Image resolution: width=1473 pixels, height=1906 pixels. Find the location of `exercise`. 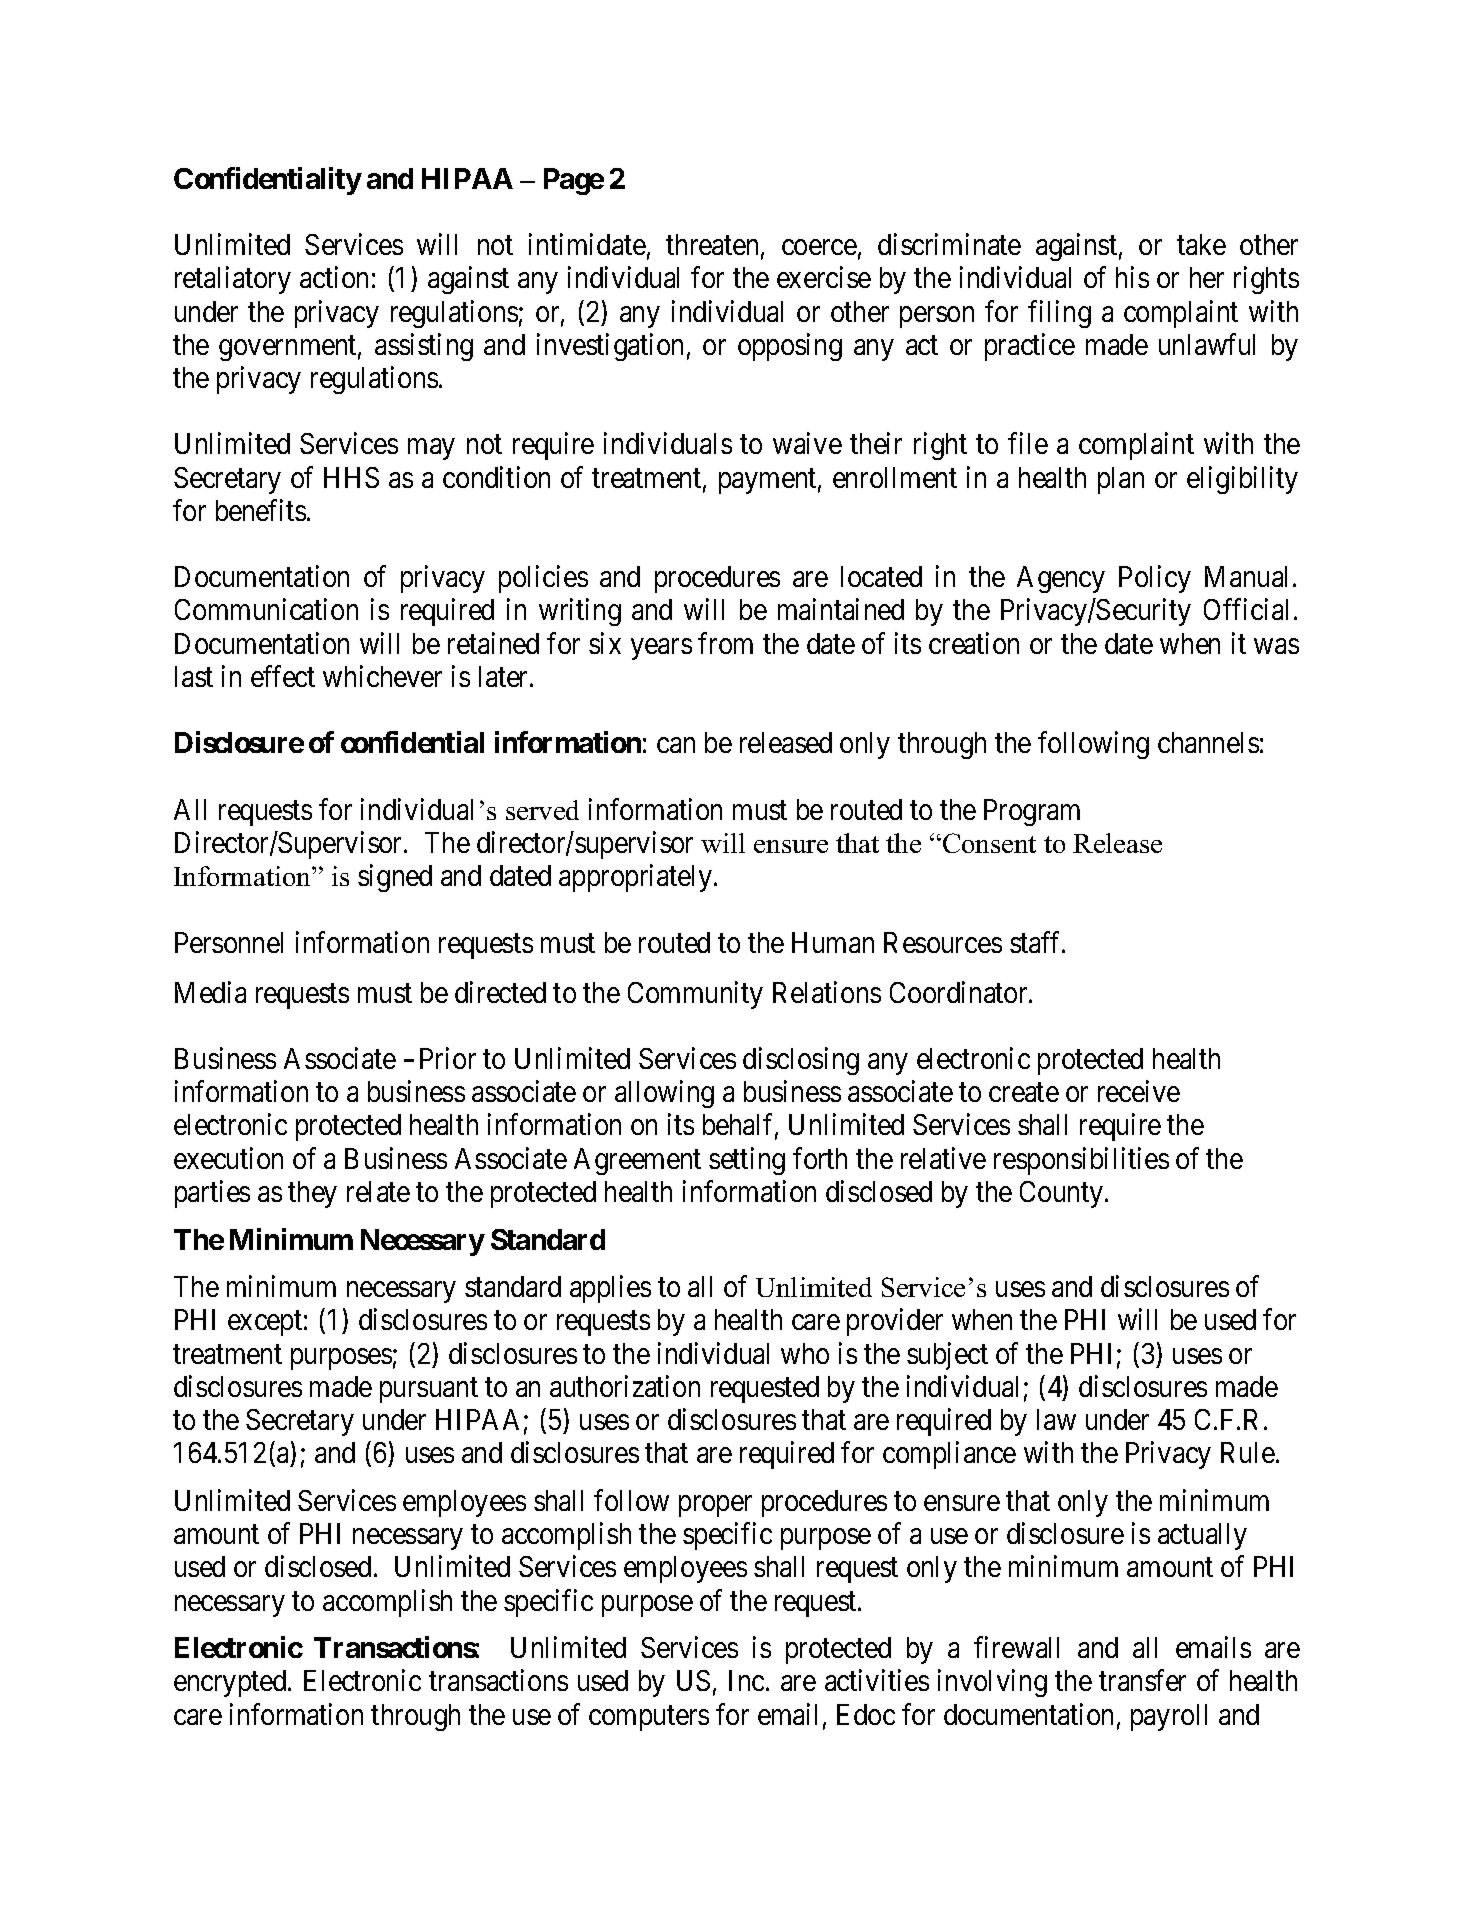

exercise is located at coordinates (824, 277).
